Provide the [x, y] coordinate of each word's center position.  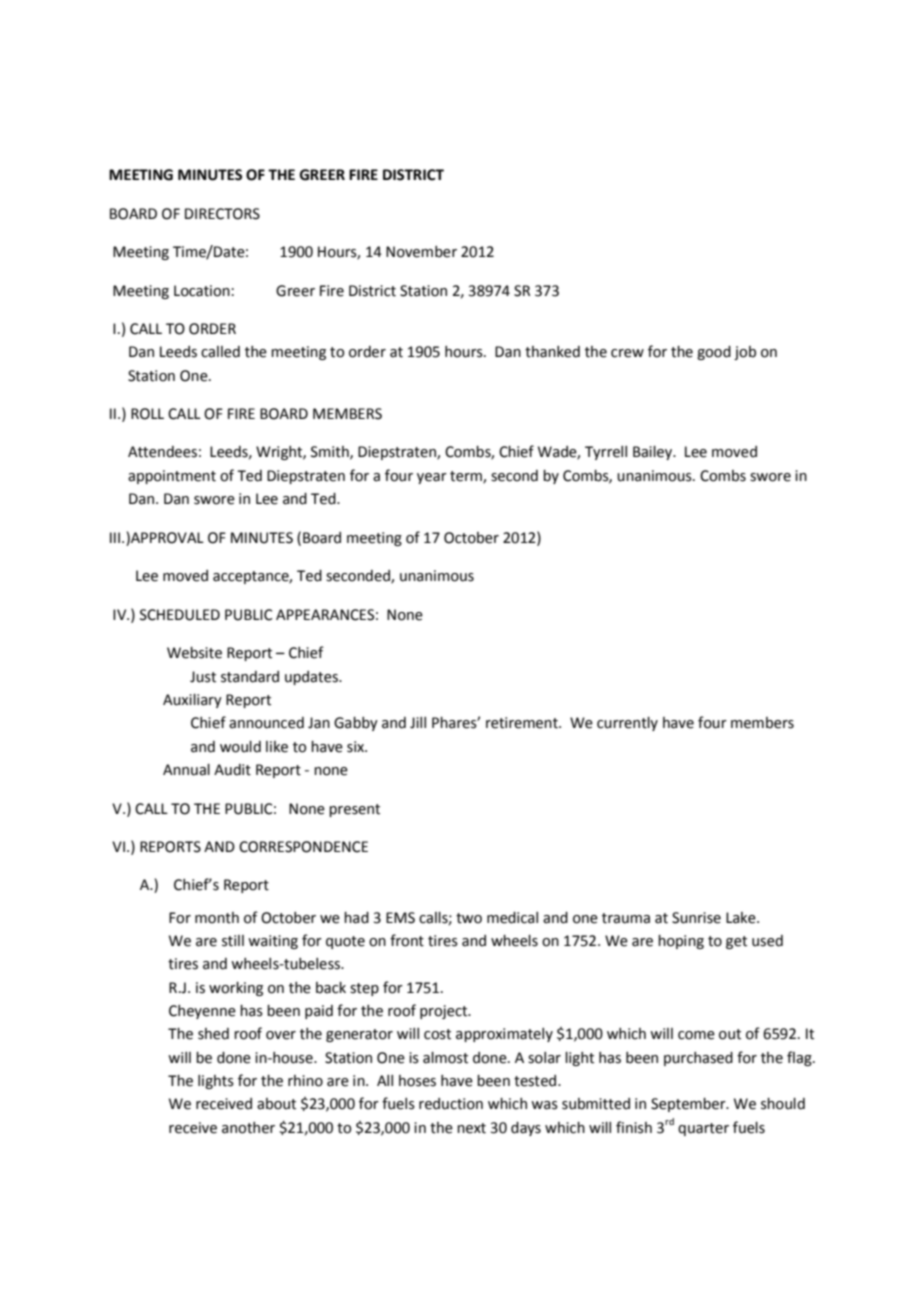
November [421, 252]
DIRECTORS [222, 214]
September [689, 1105]
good [714, 353]
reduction [451, 1104]
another [248, 1128]
